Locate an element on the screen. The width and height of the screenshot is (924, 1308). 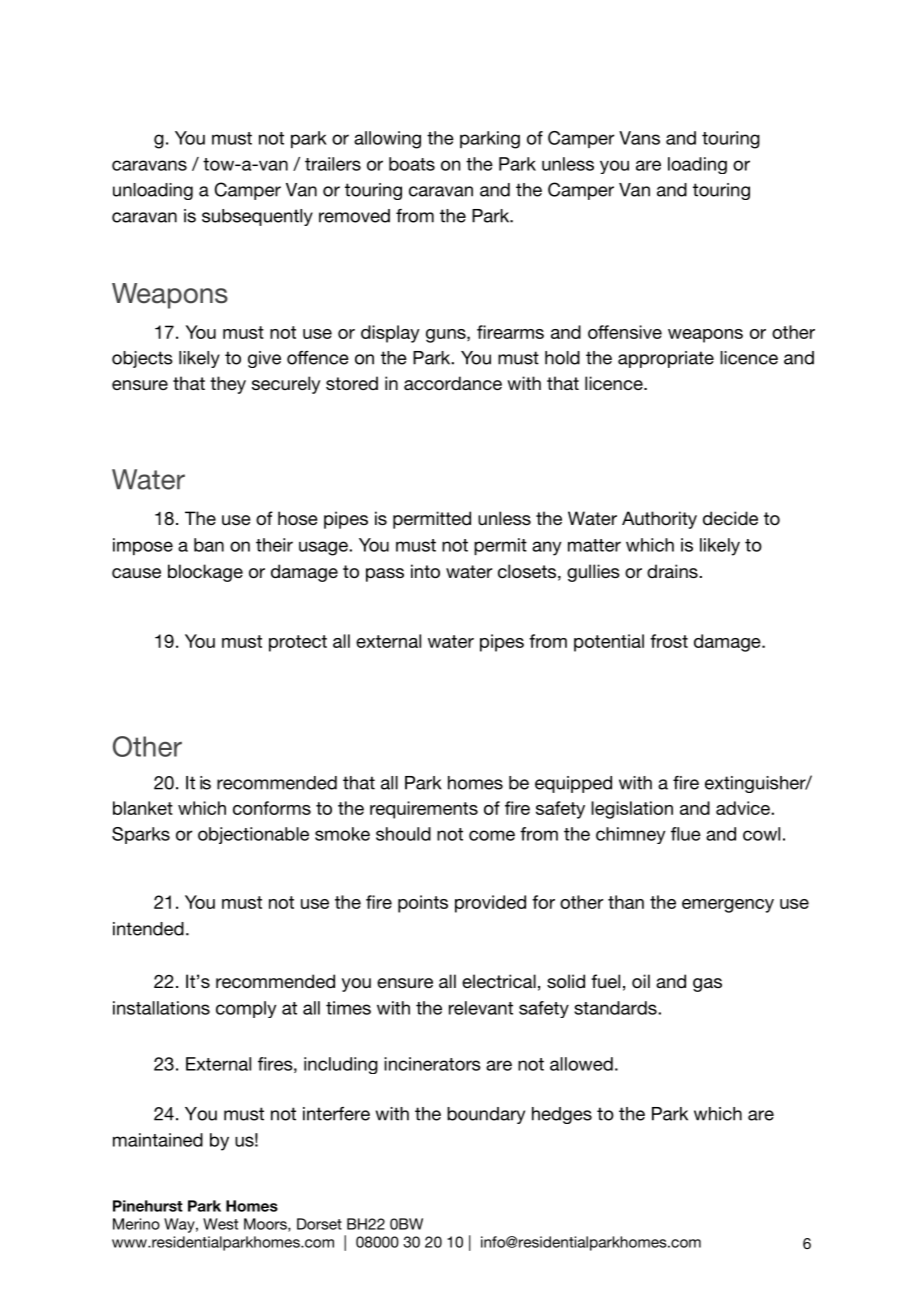
boats is located at coordinates (412, 164).
